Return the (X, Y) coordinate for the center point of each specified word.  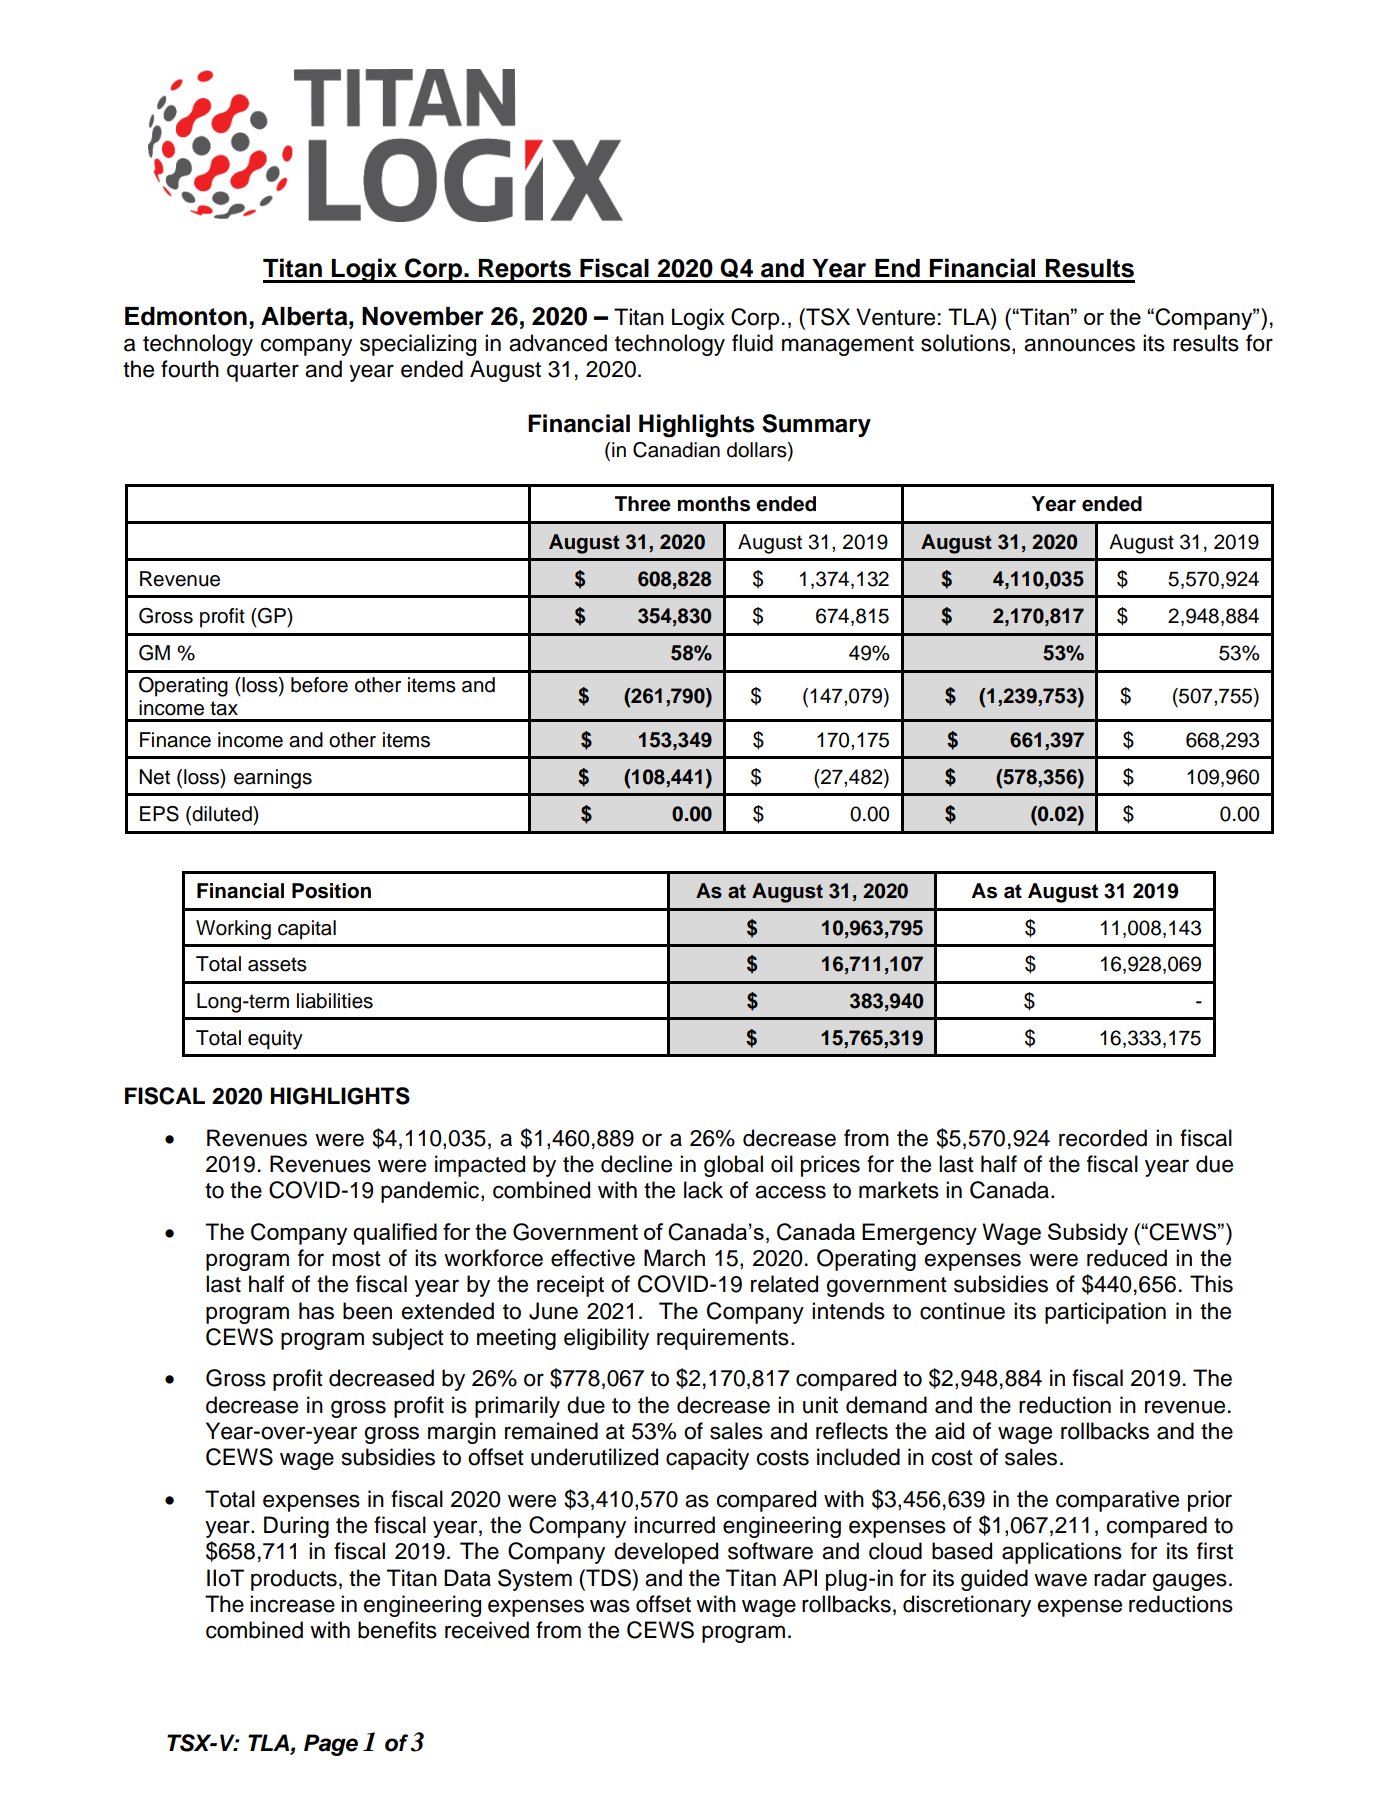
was (610, 1606)
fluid (752, 343)
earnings (273, 779)
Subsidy (1088, 1234)
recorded (1103, 1138)
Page (331, 1745)
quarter (263, 372)
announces (1079, 345)
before (319, 685)
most (356, 1259)
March (674, 1258)
